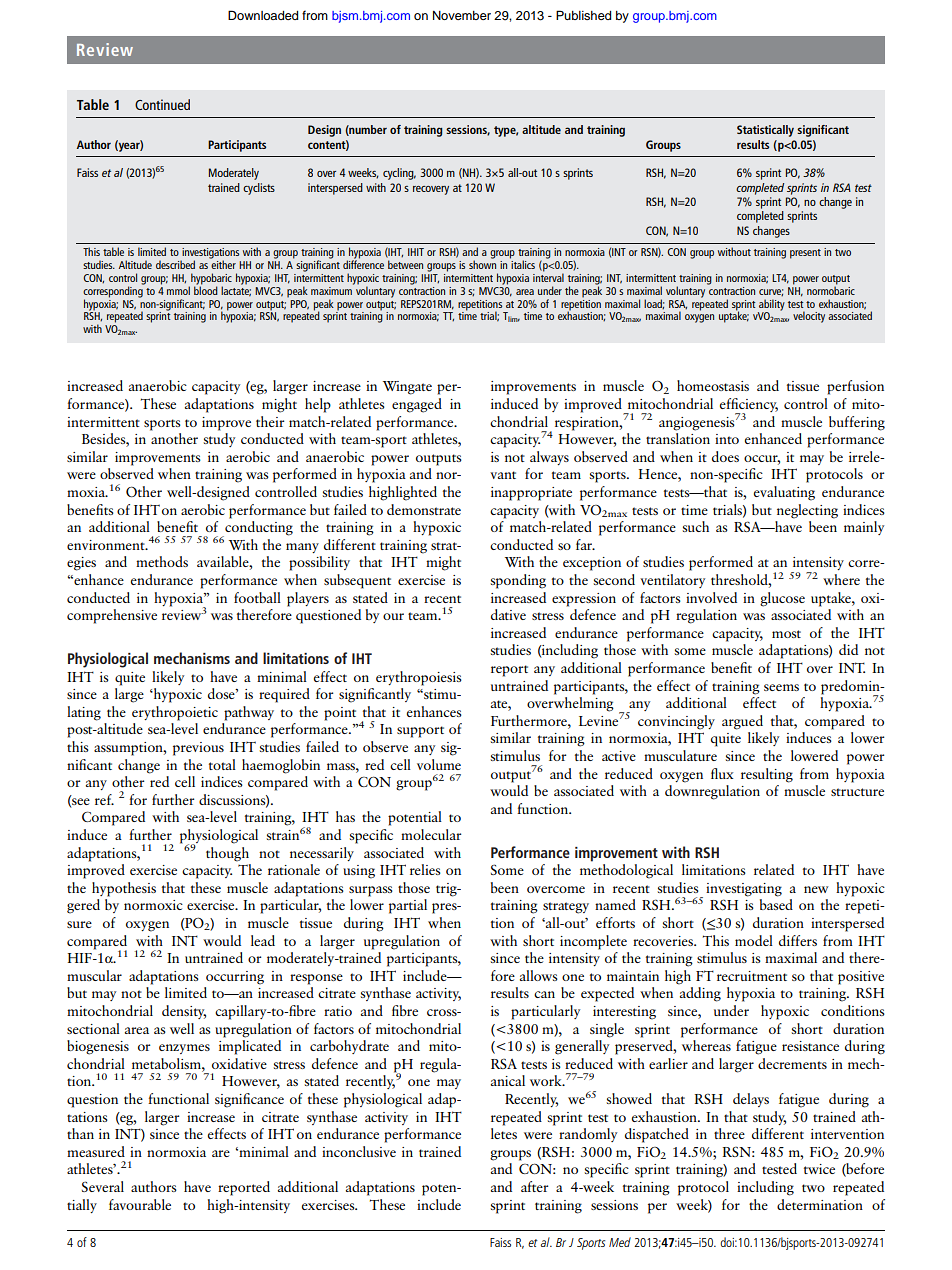 This image has width=952, height=1270. I want to click on November, so click(462, 15).
